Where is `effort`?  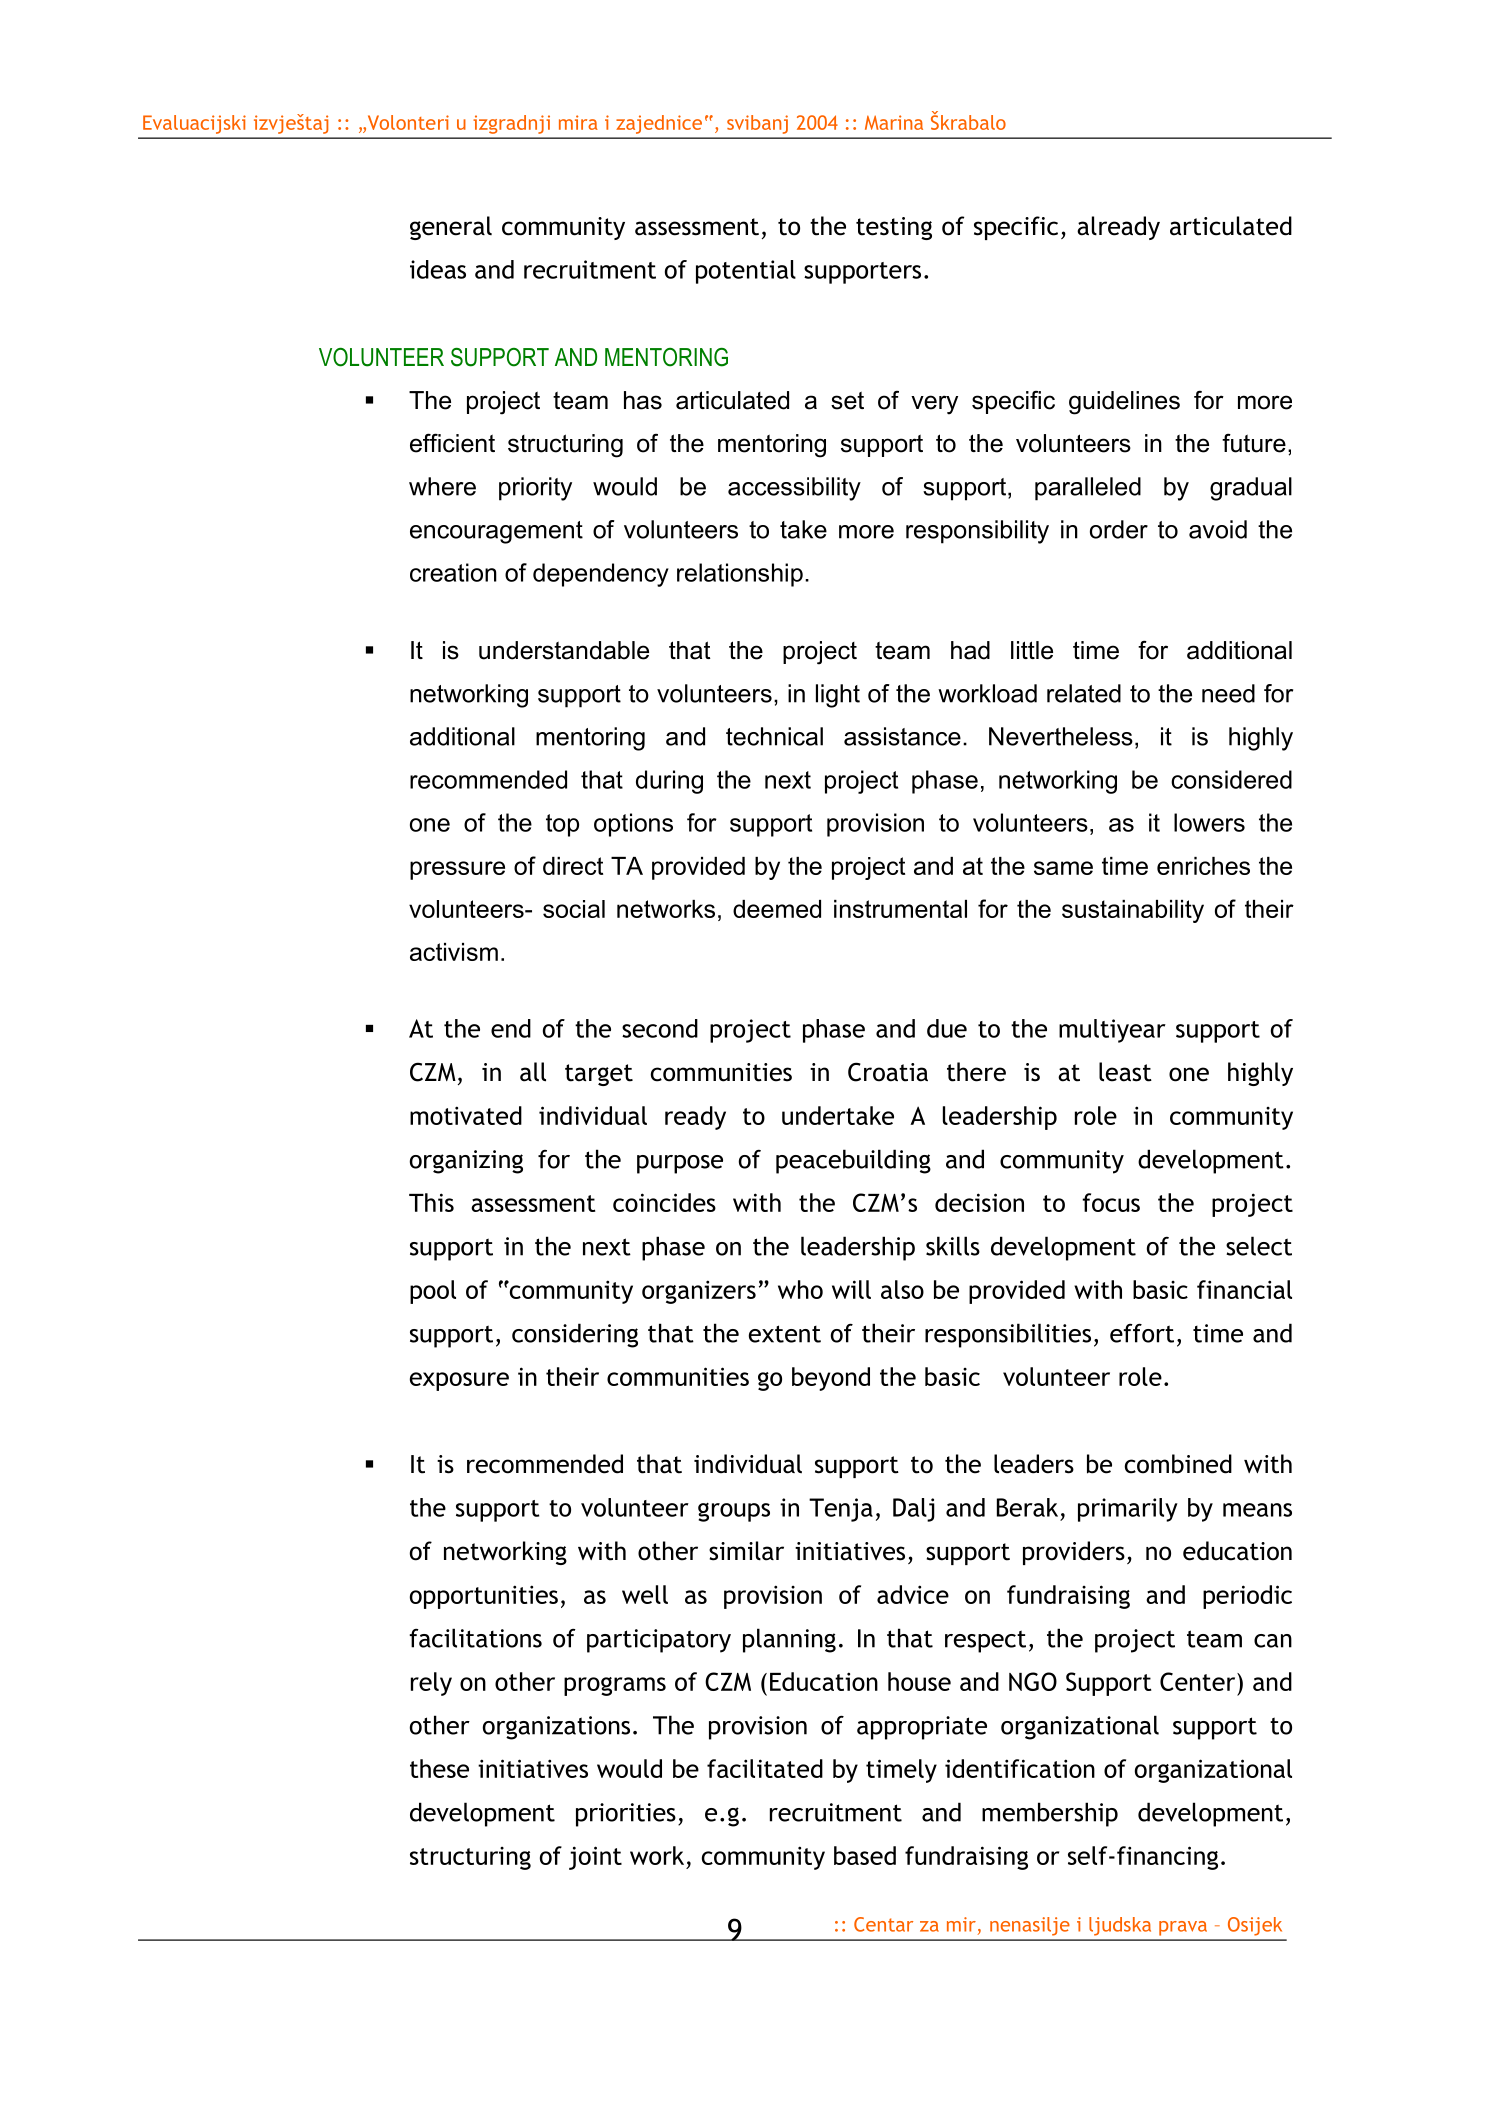 effort is located at coordinates (1142, 1333).
